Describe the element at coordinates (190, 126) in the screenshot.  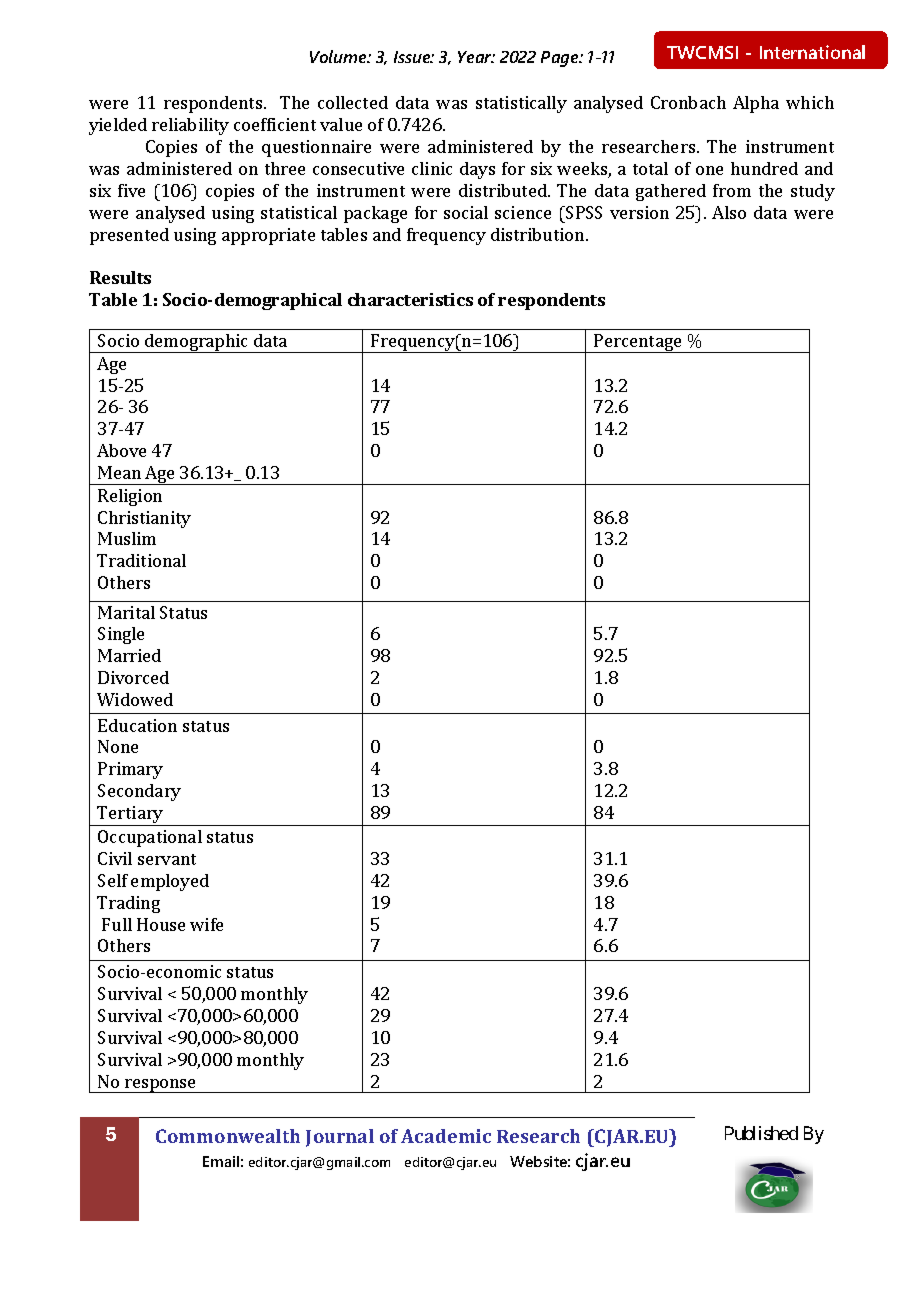
I see `reliability` at that location.
